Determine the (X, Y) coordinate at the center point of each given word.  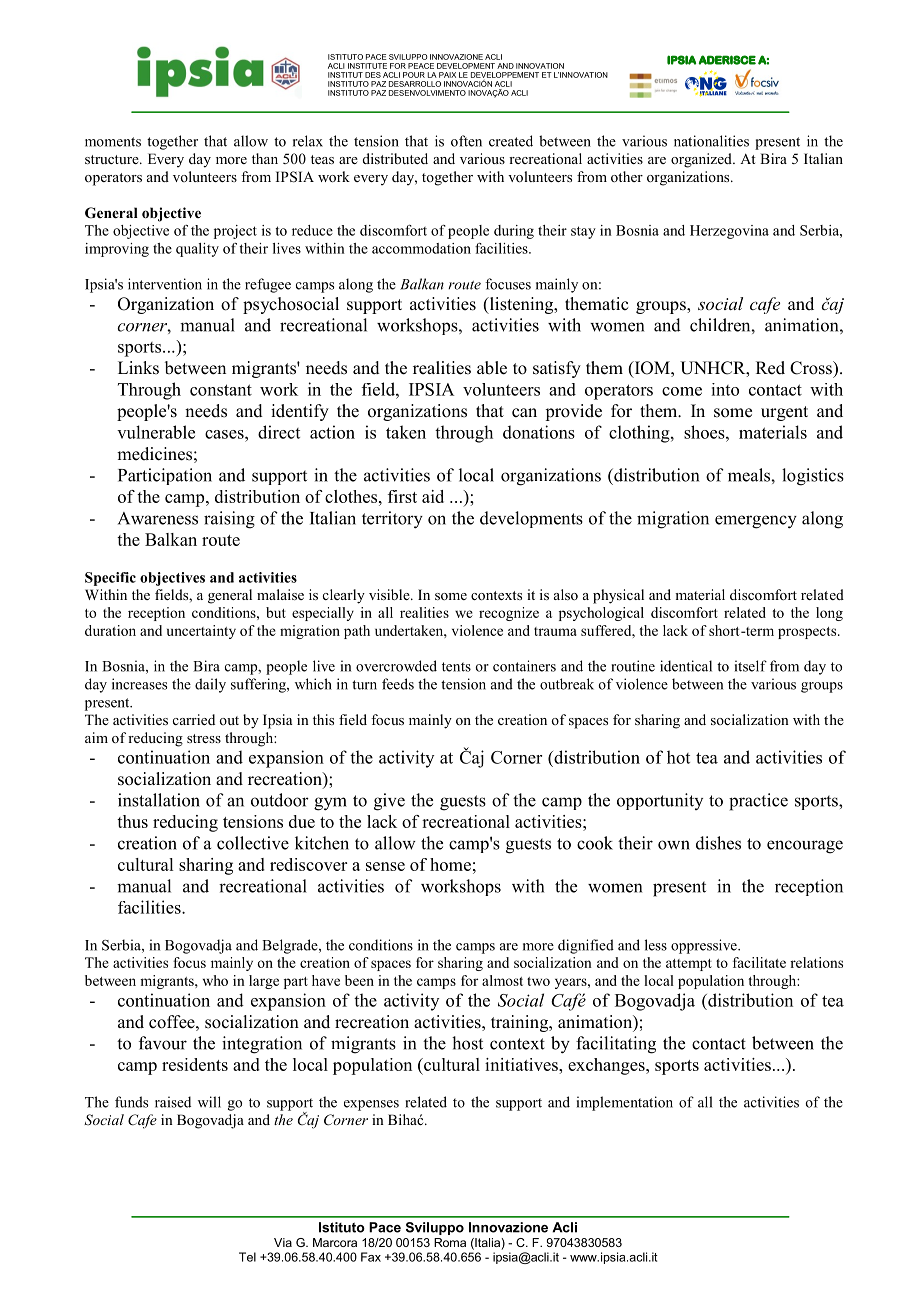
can (524, 413)
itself (751, 666)
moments (113, 142)
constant (221, 390)
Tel (247, 1257)
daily (210, 685)
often (466, 141)
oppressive (705, 946)
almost (502, 980)
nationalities (711, 141)
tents (456, 667)
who (215, 980)
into (725, 389)
